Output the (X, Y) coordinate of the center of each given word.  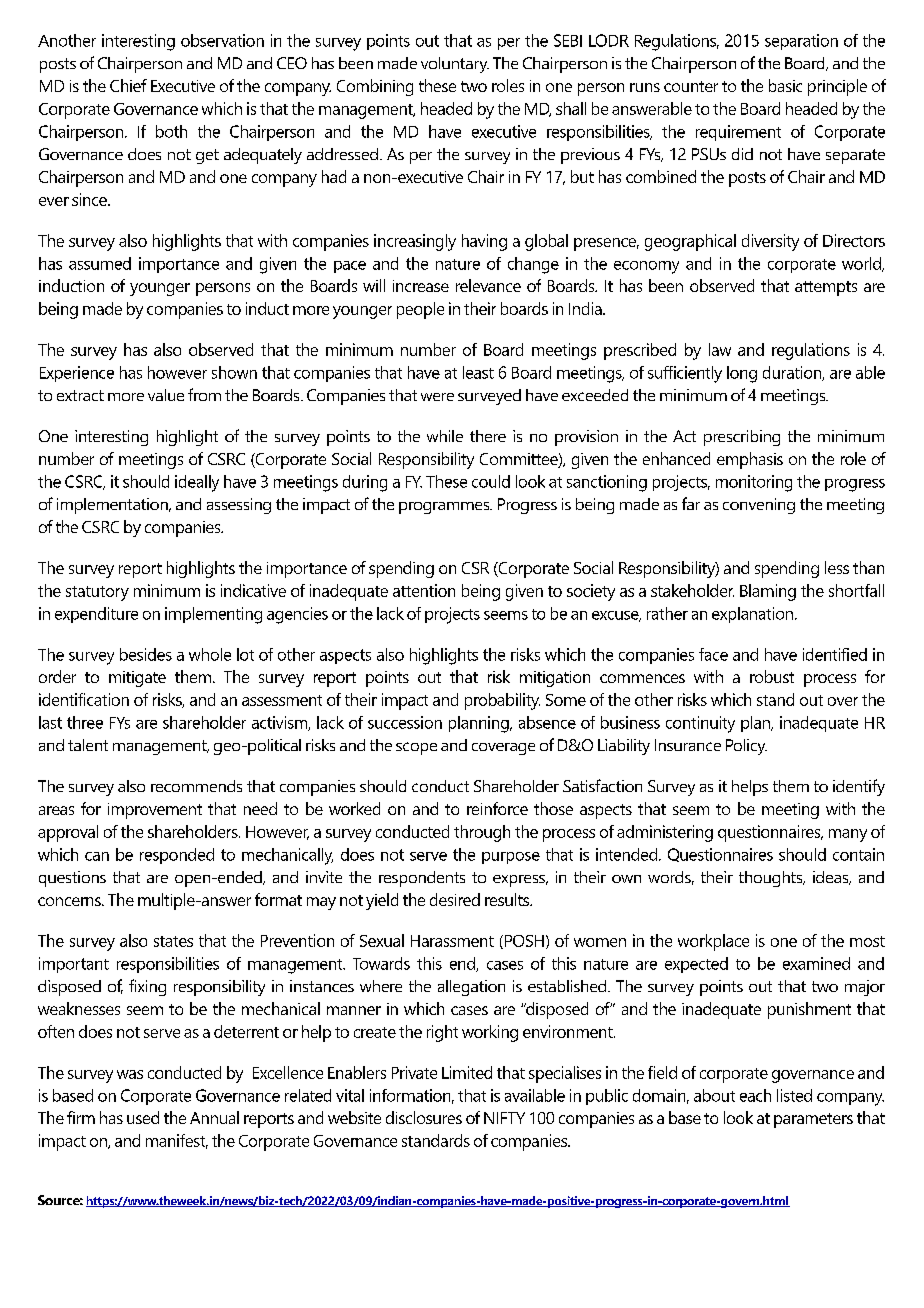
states (173, 941)
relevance (488, 285)
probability (502, 701)
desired (455, 899)
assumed (100, 263)
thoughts (772, 879)
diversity (770, 242)
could (491, 481)
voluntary (455, 65)
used (143, 1117)
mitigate (137, 679)
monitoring (754, 483)
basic (785, 85)
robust (772, 676)
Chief (128, 85)
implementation (113, 506)
